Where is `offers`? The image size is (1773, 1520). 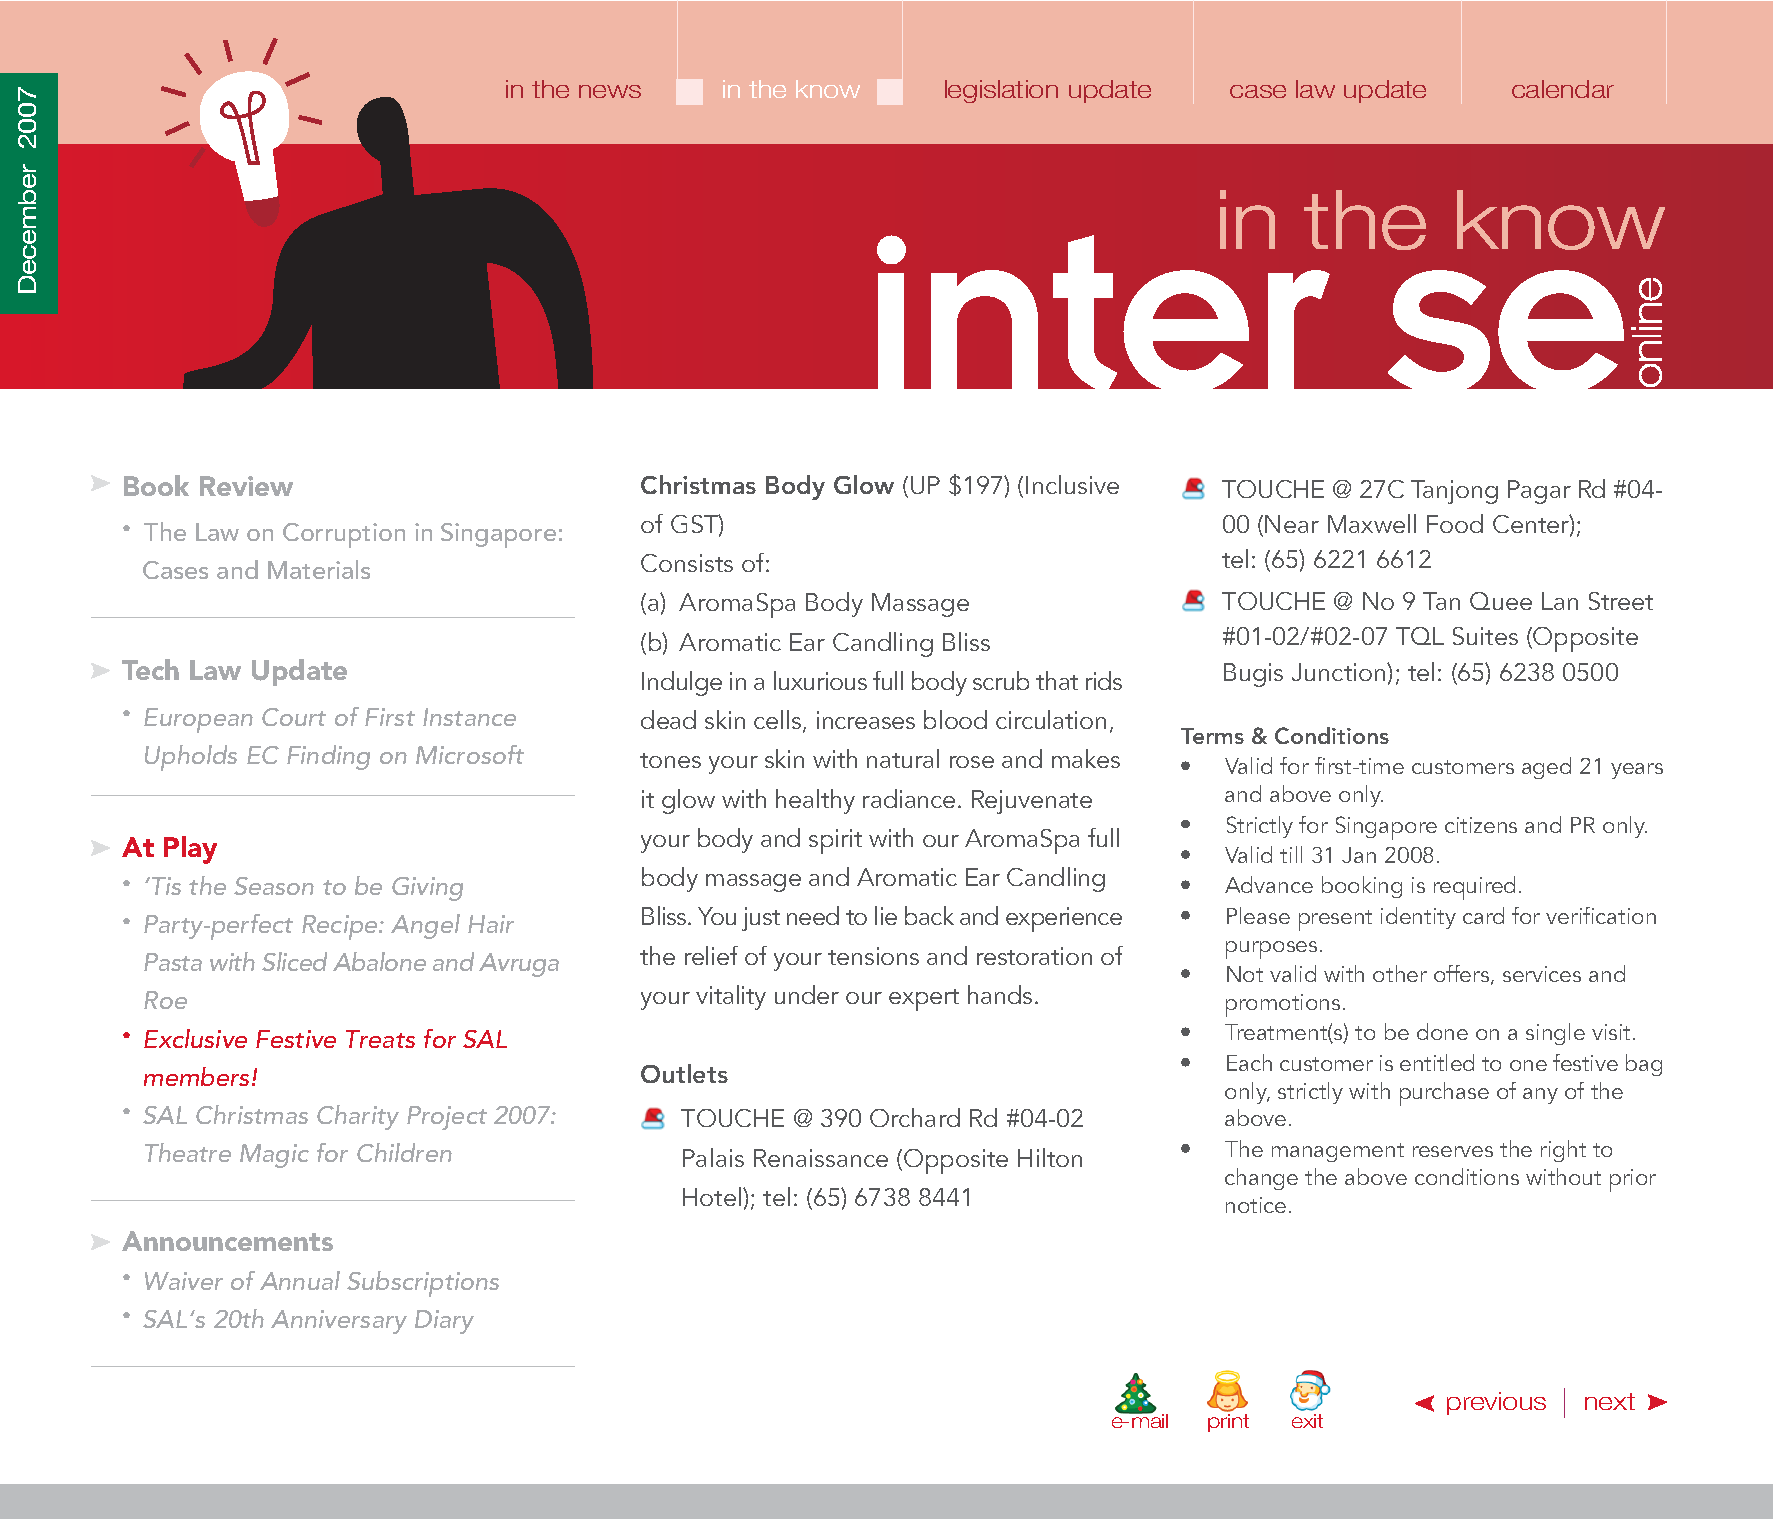
offers is located at coordinates (1463, 975).
